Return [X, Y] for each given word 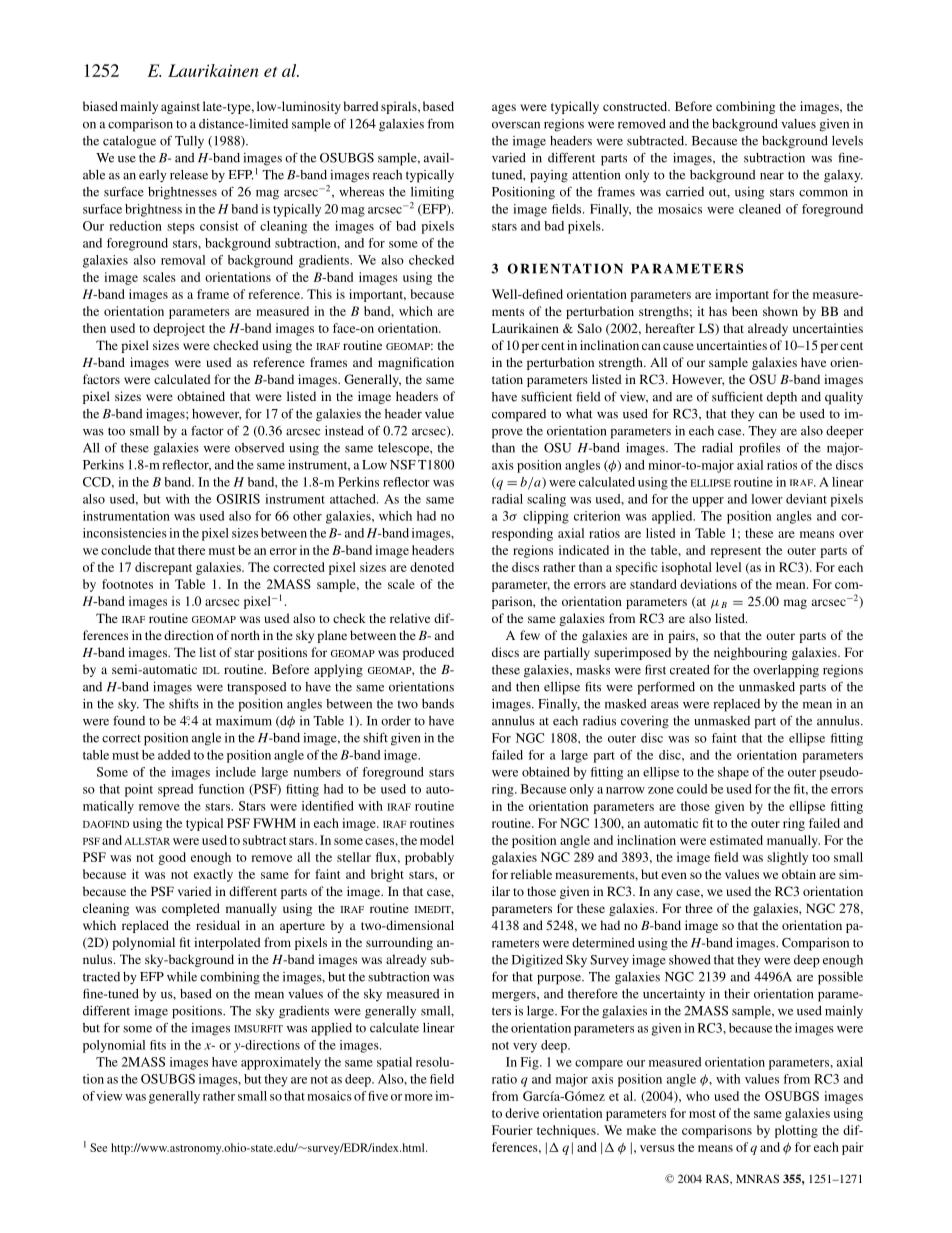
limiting [432, 193]
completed [191, 909]
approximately [281, 1063]
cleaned [760, 209]
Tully [189, 142]
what [579, 414]
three [699, 908]
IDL [211, 670]
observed [260, 448]
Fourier [512, 1130]
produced [428, 653]
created [690, 670]
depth [782, 398]
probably [429, 858]
